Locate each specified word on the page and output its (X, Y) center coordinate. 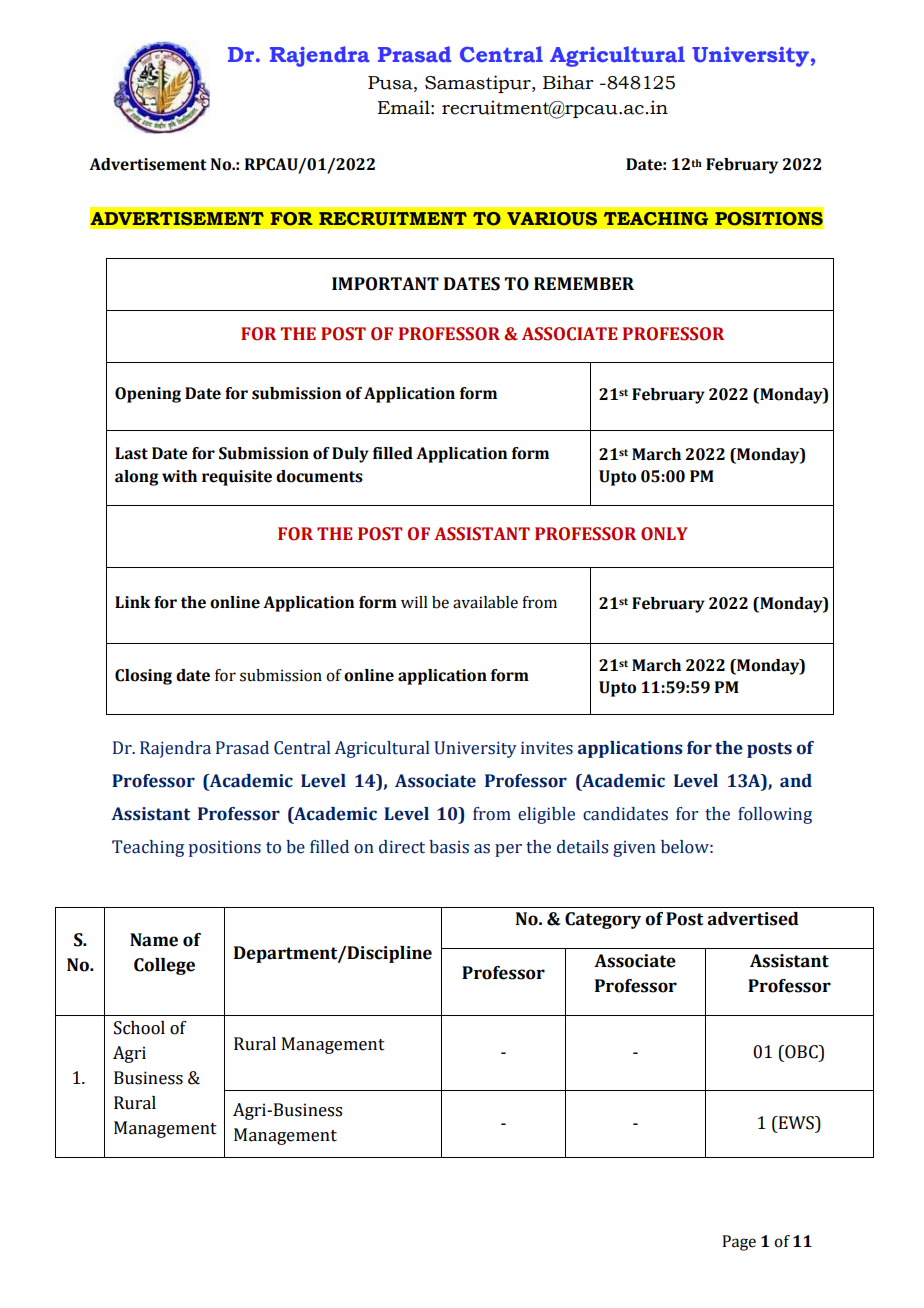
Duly (350, 455)
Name (154, 940)
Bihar (568, 82)
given (634, 849)
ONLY (664, 534)
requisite (237, 478)
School (139, 1028)
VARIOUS (552, 219)
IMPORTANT (385, 284)
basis (449, 847)
